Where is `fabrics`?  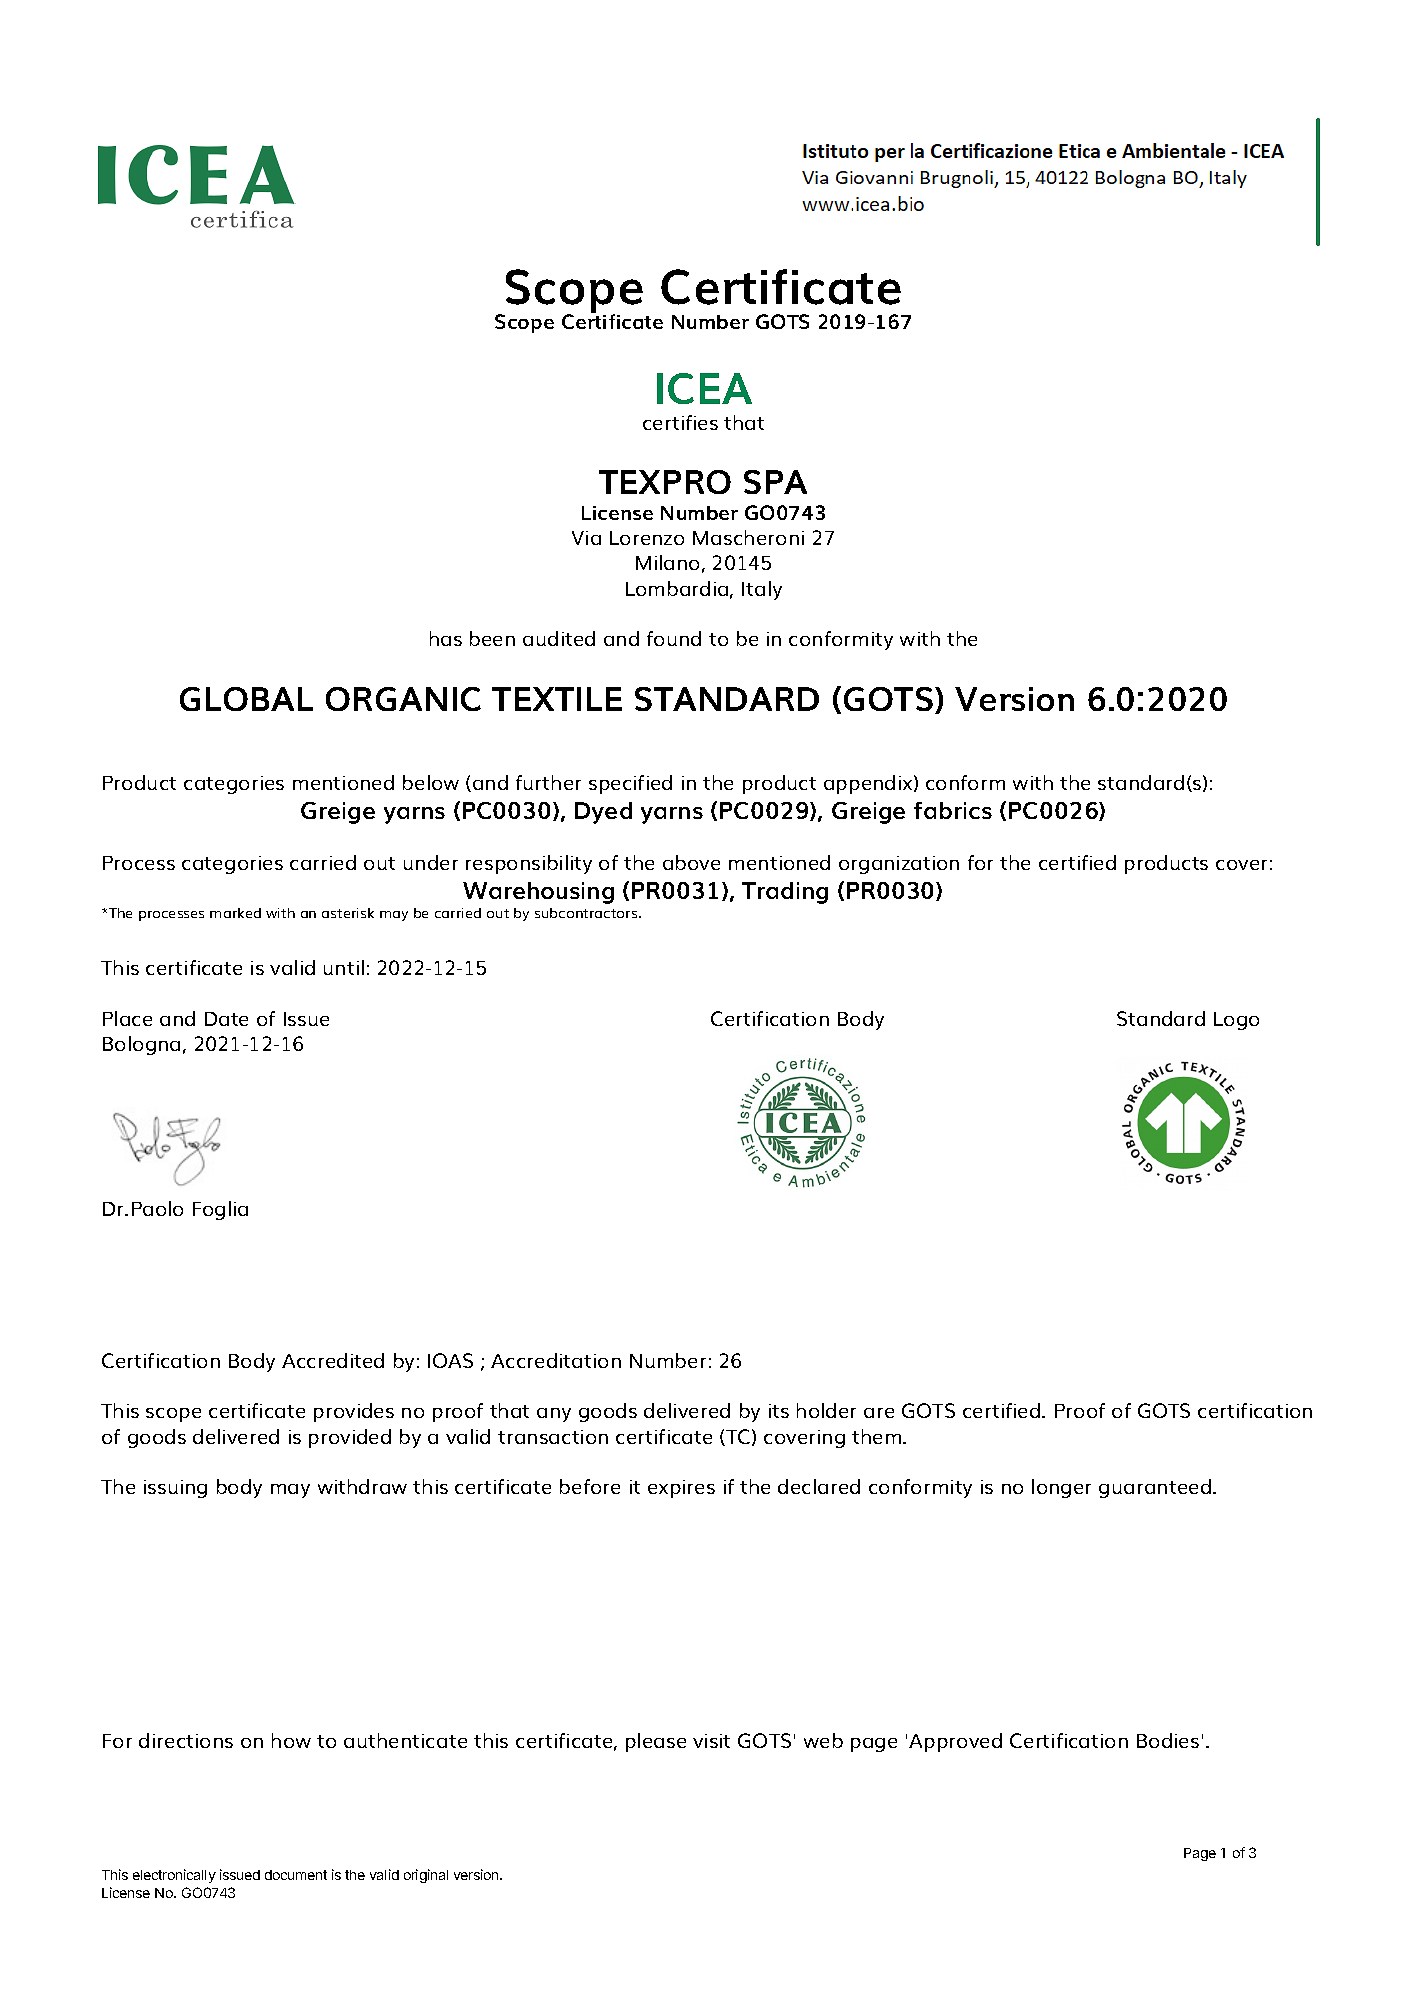 fabrics is located at coordinates (953, 810).
